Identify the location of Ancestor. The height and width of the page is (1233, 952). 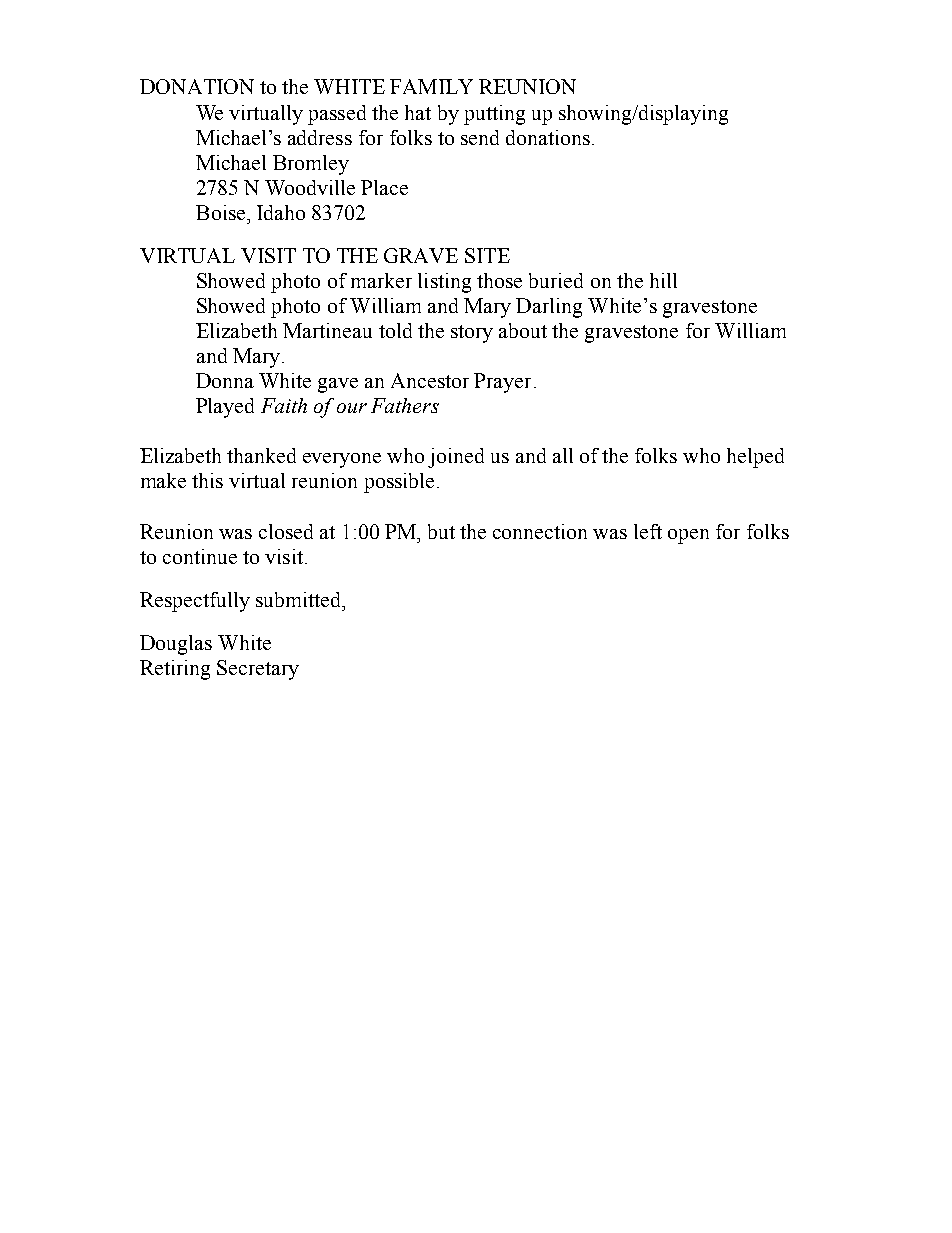
(430, 380).
